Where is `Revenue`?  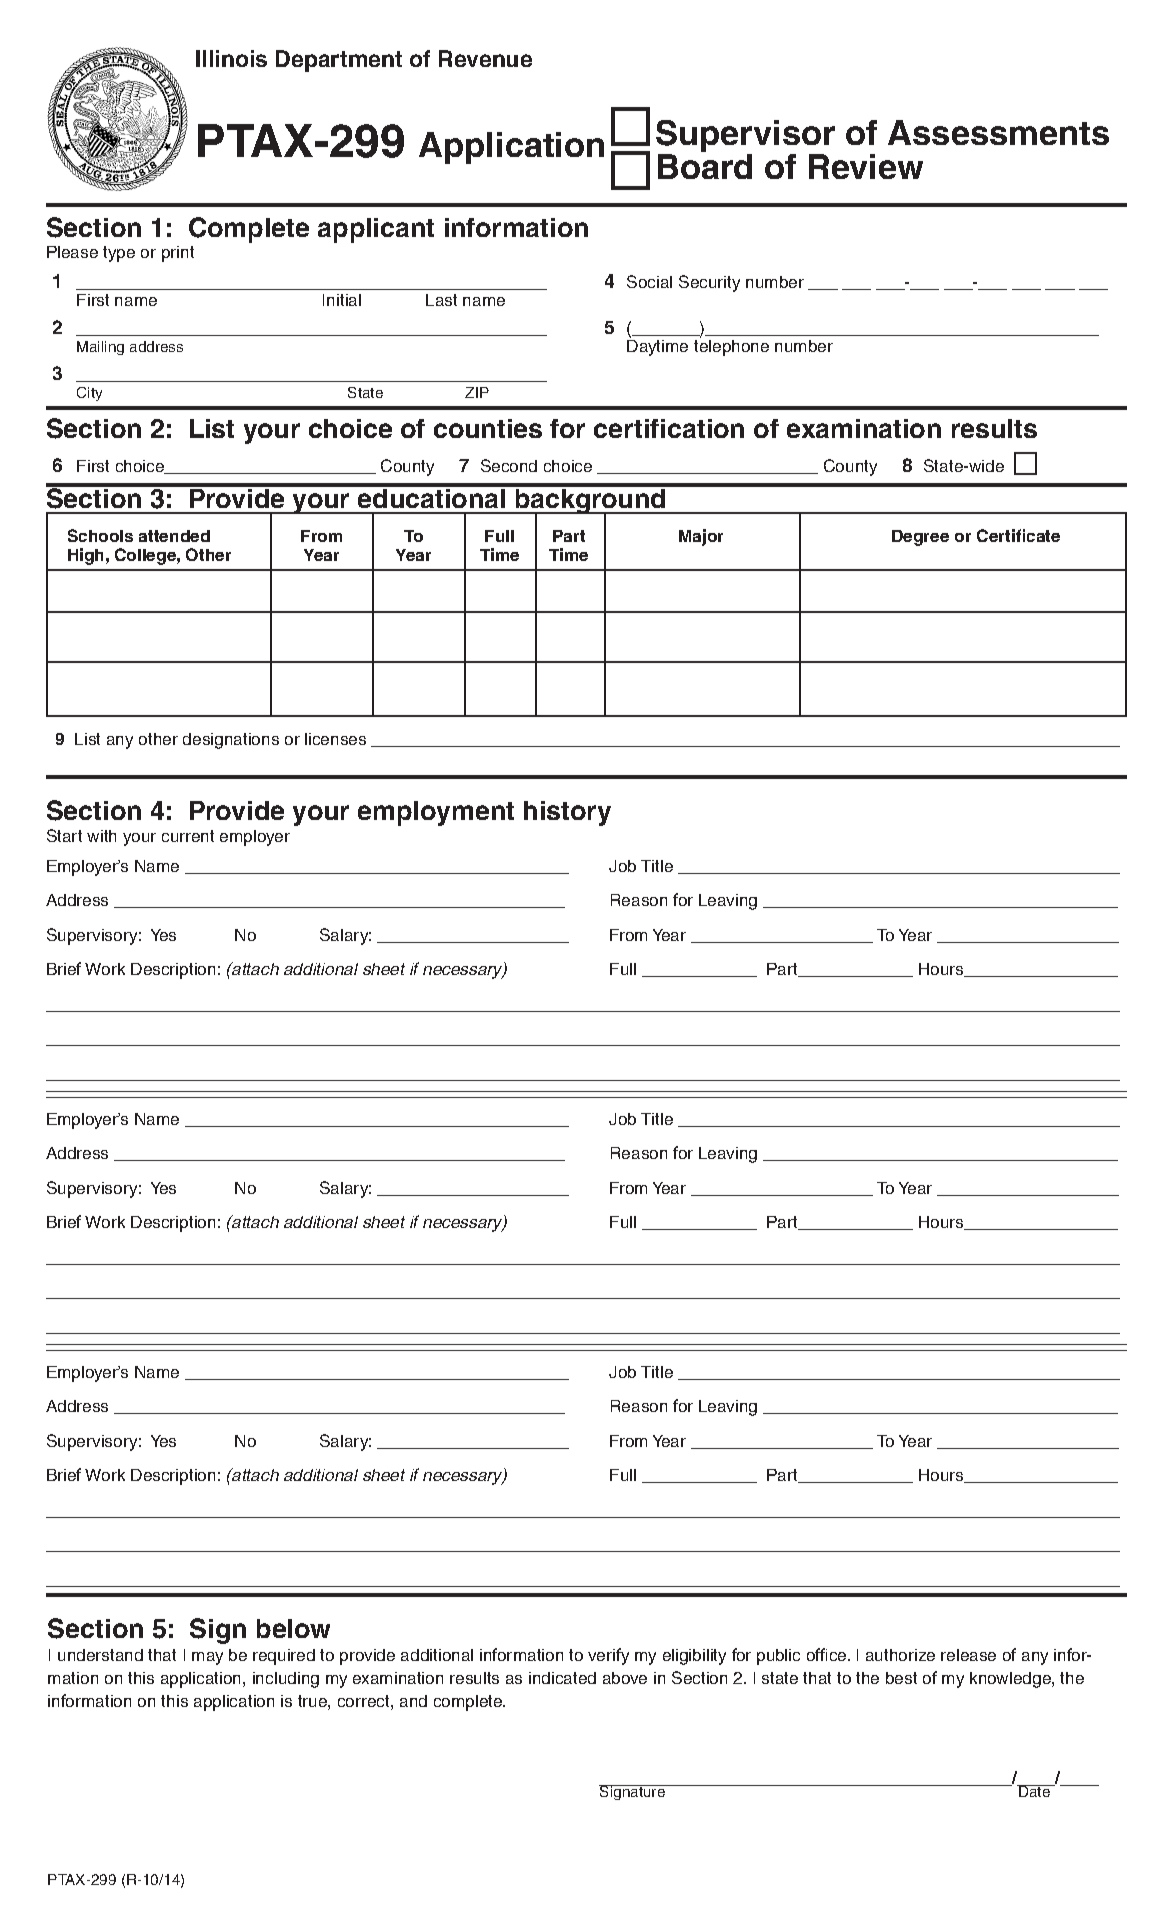
Revenue is located at coordinates (485, 58).
